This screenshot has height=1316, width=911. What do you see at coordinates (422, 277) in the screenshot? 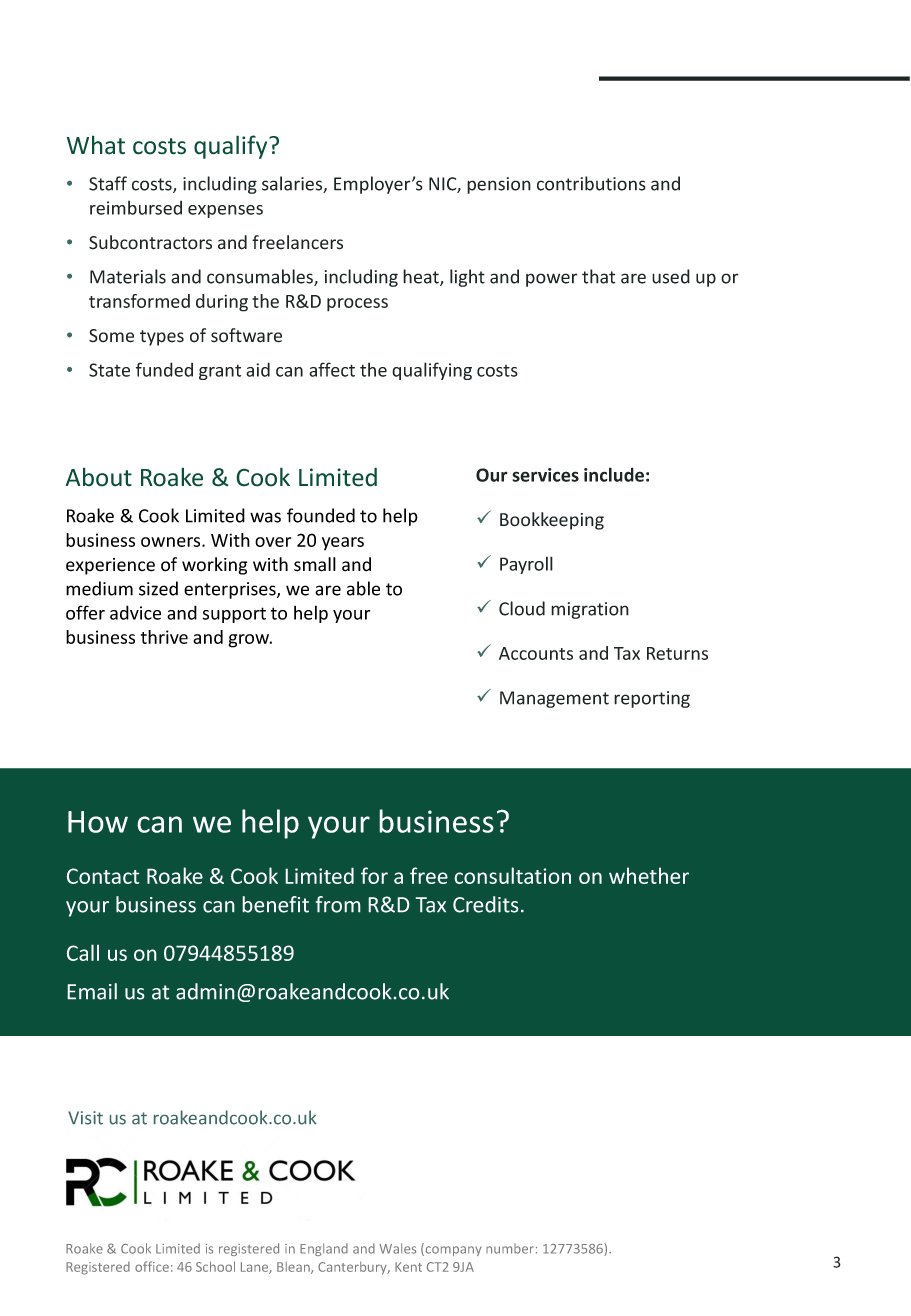
I see `heat` at bounding box center [422, 277].
